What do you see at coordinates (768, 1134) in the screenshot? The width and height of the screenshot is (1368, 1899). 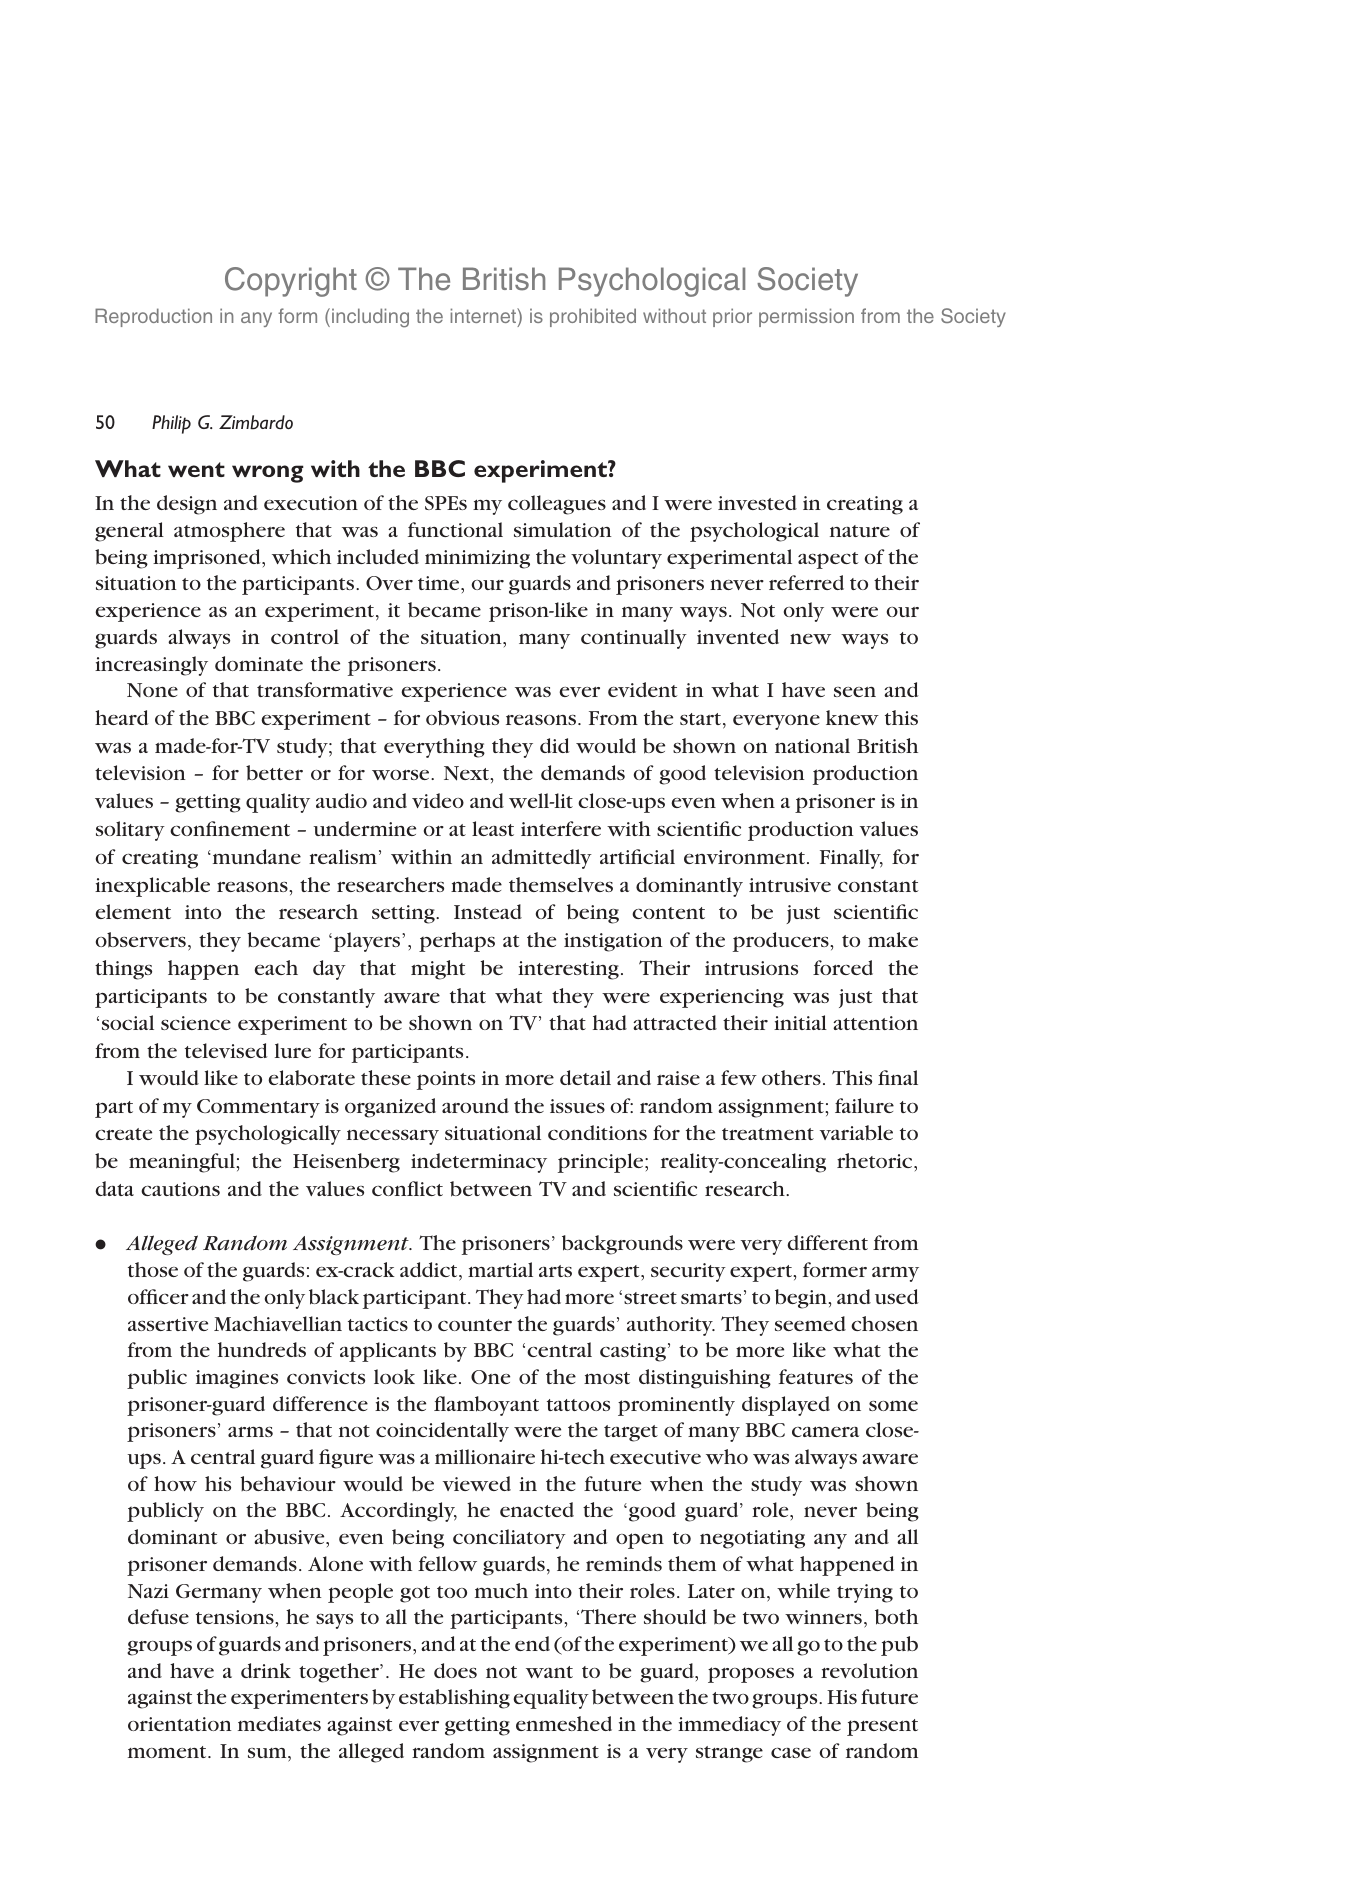 I see `treatment` at bounding box center [768, 1134].
